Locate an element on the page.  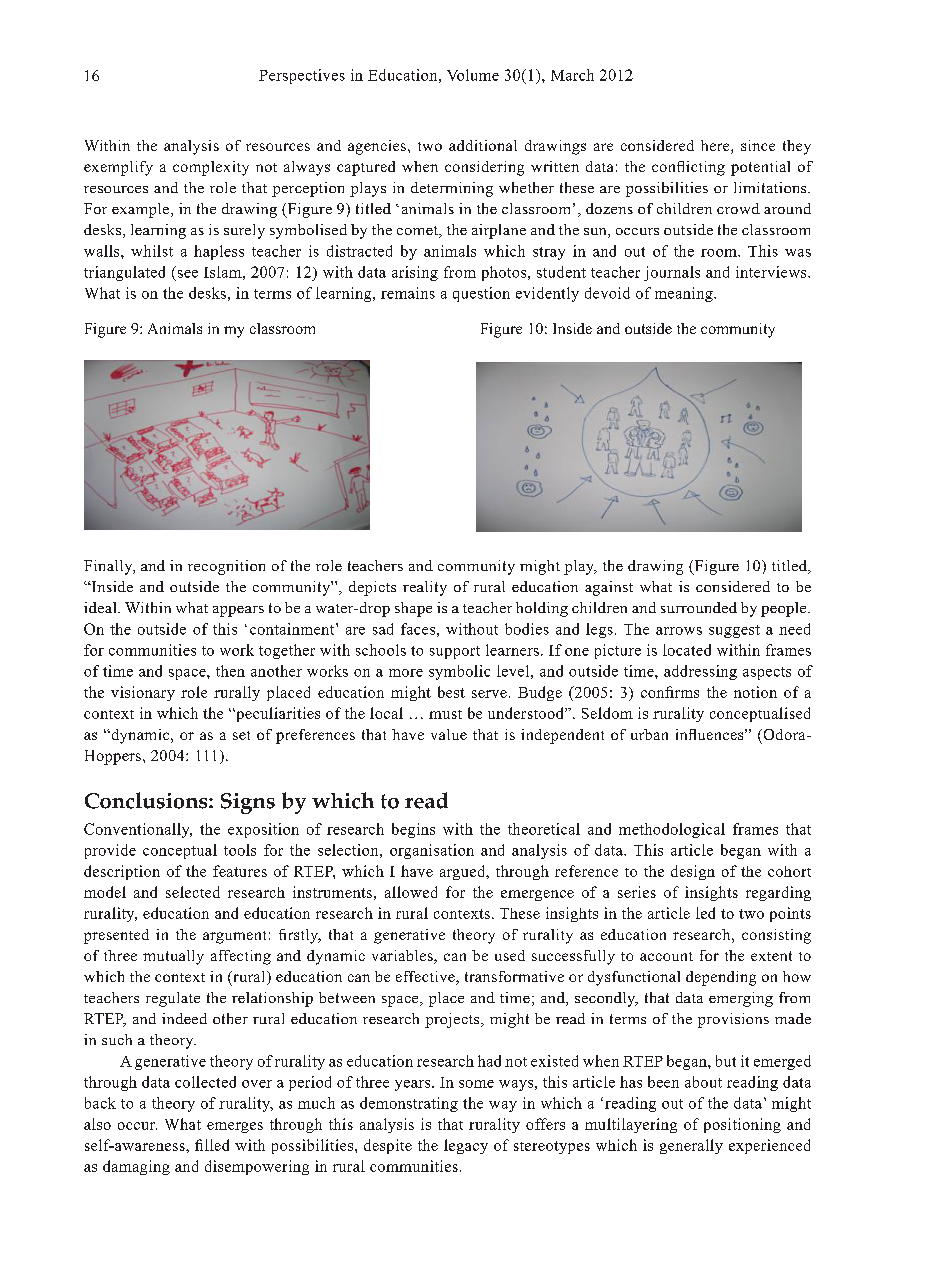
here is located at coordinates (716, 147).
